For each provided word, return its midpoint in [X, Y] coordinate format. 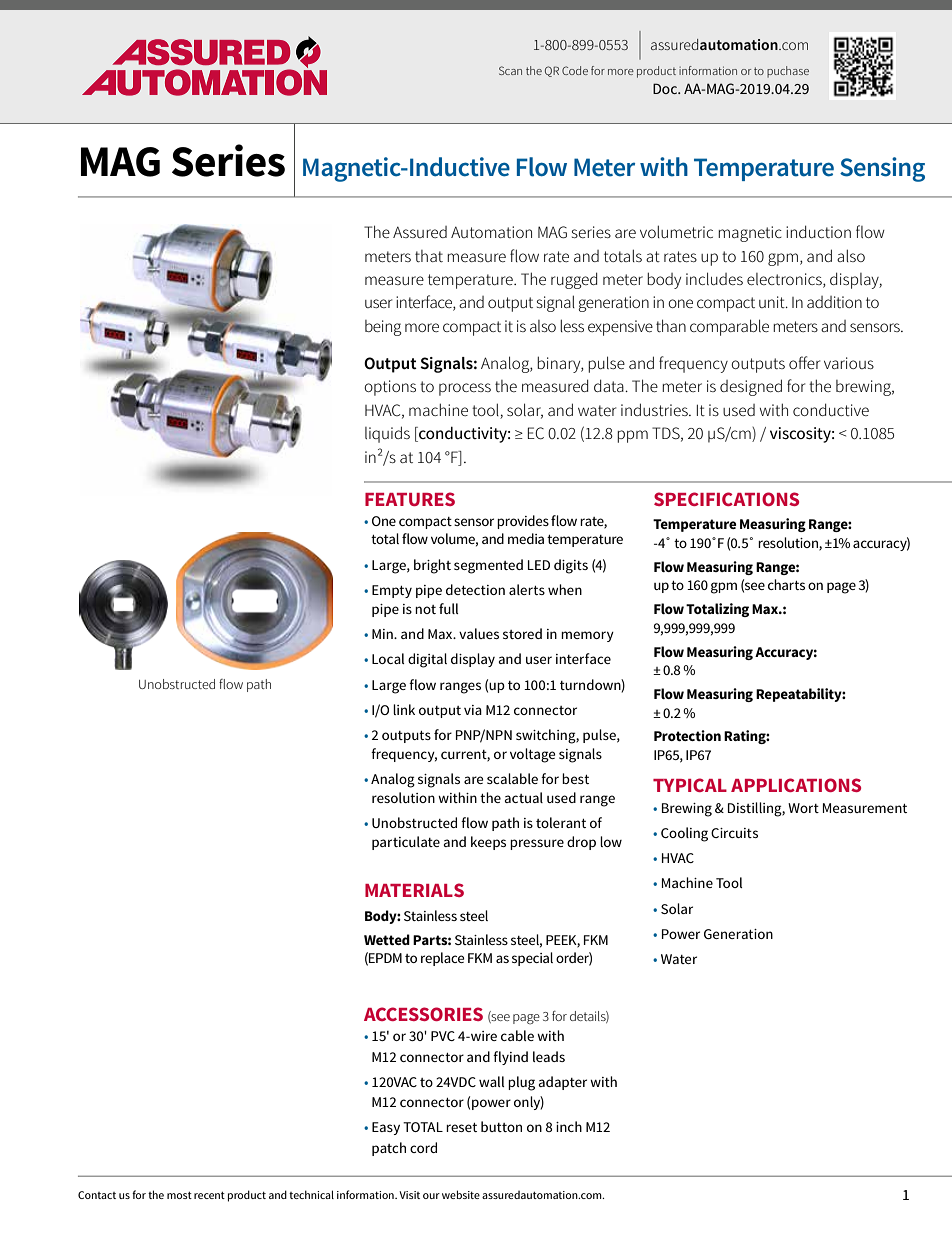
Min [383, 634]
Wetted [387, 939]
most [179, 1195]
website [461, 1194]
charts [786, 584]
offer [804, 362]
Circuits [734, 833]
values [479, 633]
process [465, 389]
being [383, 328]
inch [569, 1126]
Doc [666, 88]
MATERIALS [414, 890]
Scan [510, 70]
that [429, 256]
